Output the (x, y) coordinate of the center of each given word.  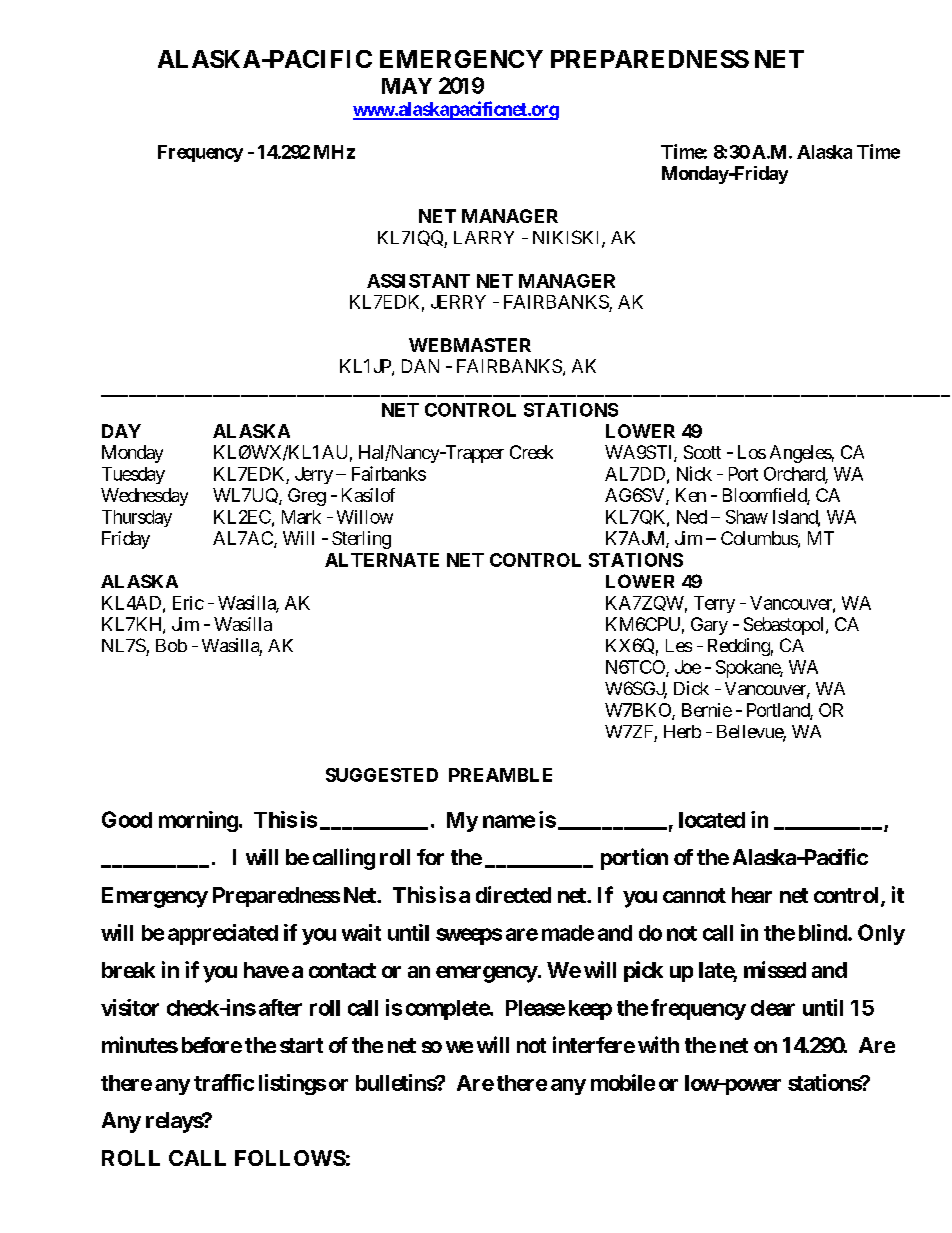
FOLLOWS (290, 1158)
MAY (407, 86)
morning (198, 821)
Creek (531, 452)
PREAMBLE (500, 775)
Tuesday (133, 475)
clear (773, 1008)
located (712, 820)
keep (590, 1010)
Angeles (801, 454)
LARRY (484, 237)
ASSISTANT (418, 281)
